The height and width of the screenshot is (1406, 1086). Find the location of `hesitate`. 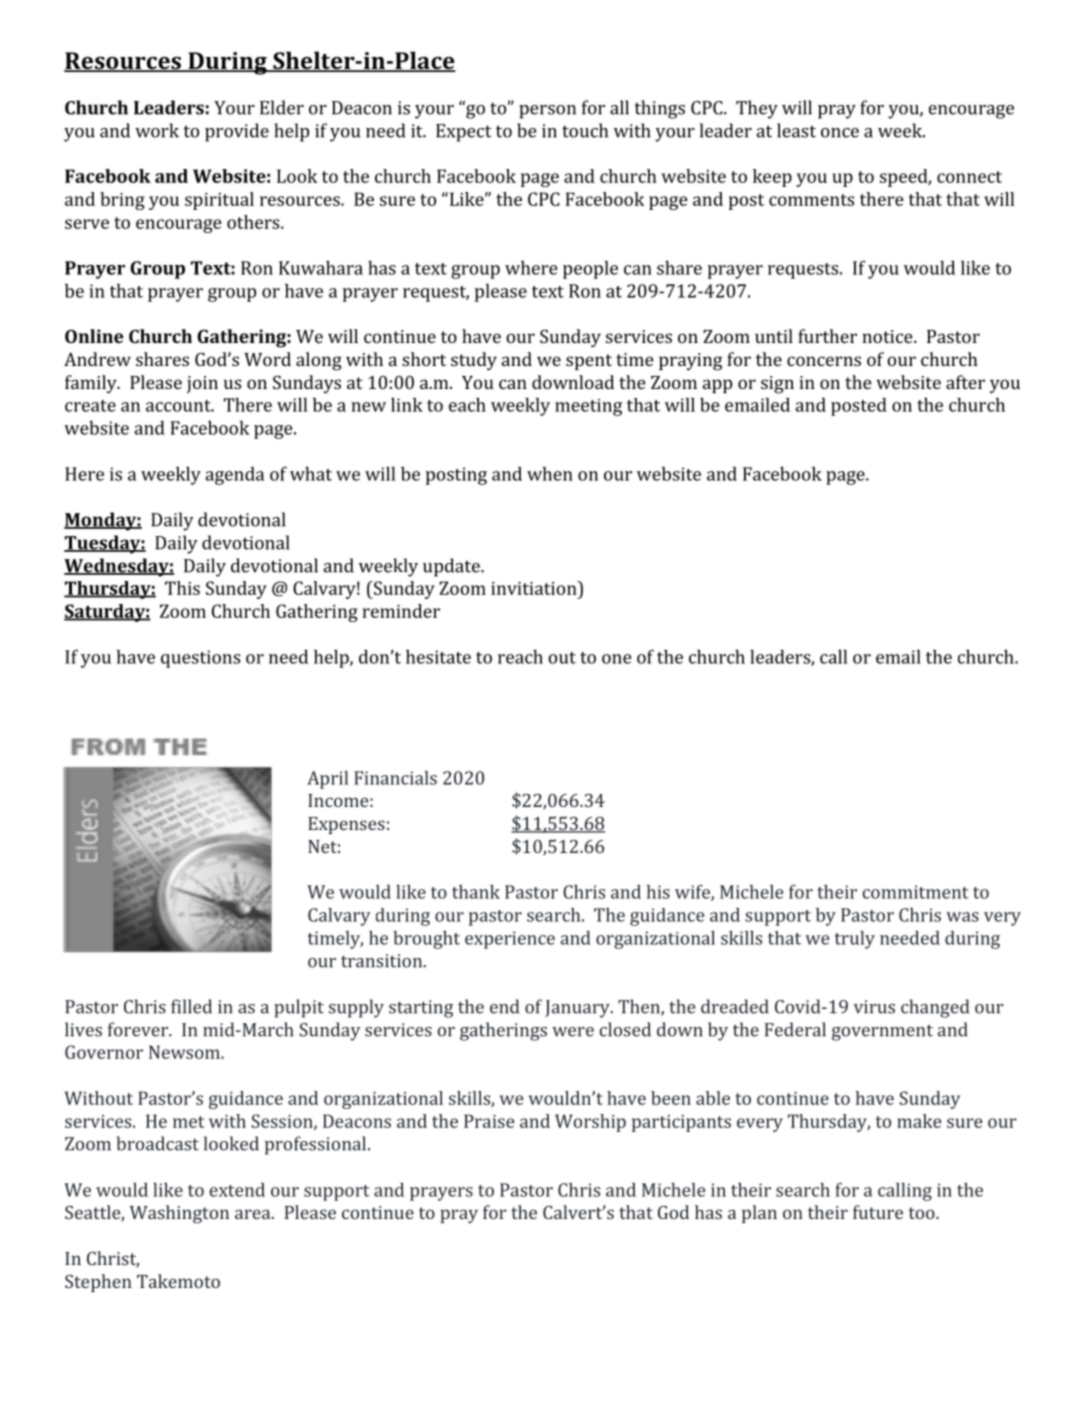

hesitate is located at coordinates (438, 657).
